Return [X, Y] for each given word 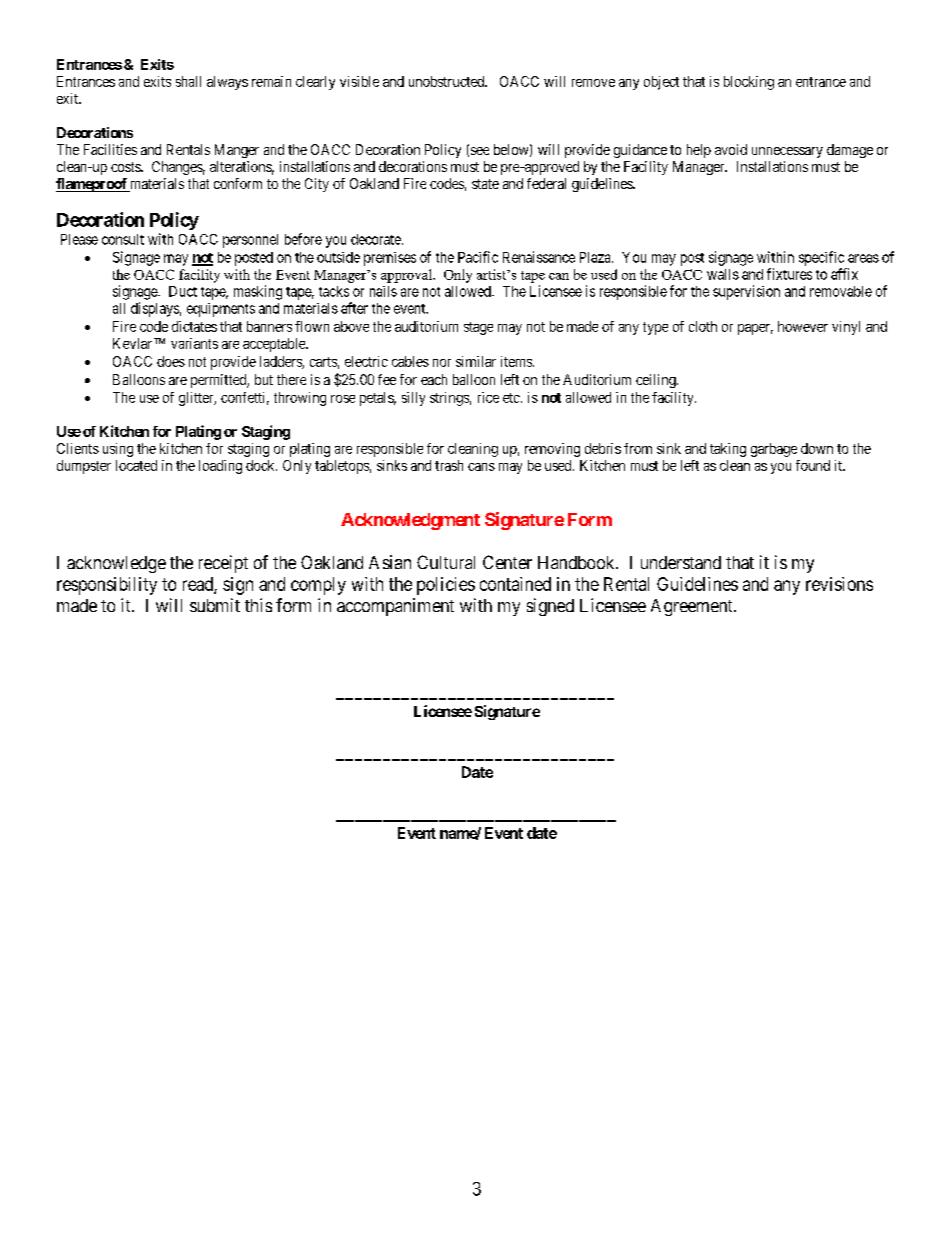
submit [215, 605]
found [813, 465]
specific [821, 258]
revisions [839, 584]
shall [188, 81]
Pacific [478, 257]
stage [478, 328]
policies [446, 586]
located [136, 465]
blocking [749, 83]
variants [194, 343]
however [803, 326]
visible [359, 81]
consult [123, 239]
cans [481, 467]
